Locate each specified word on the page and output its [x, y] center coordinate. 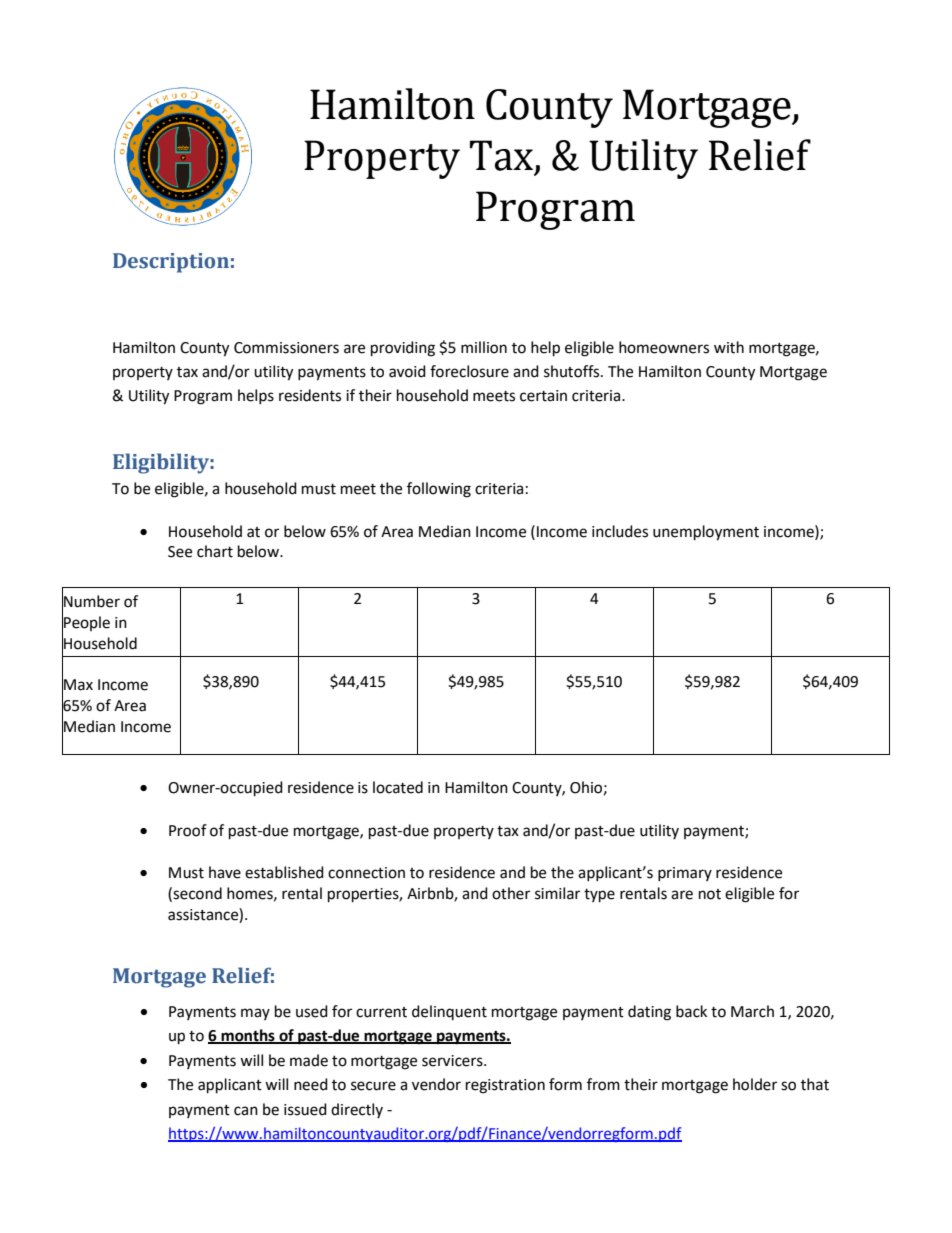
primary [685, 874]
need [311, 1084]
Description [171, 263]
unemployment [706, 533]
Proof [188, 830]
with [729, 347]
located [398, 787]
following [439, 490]
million [484, 347]
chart [215, 551]
